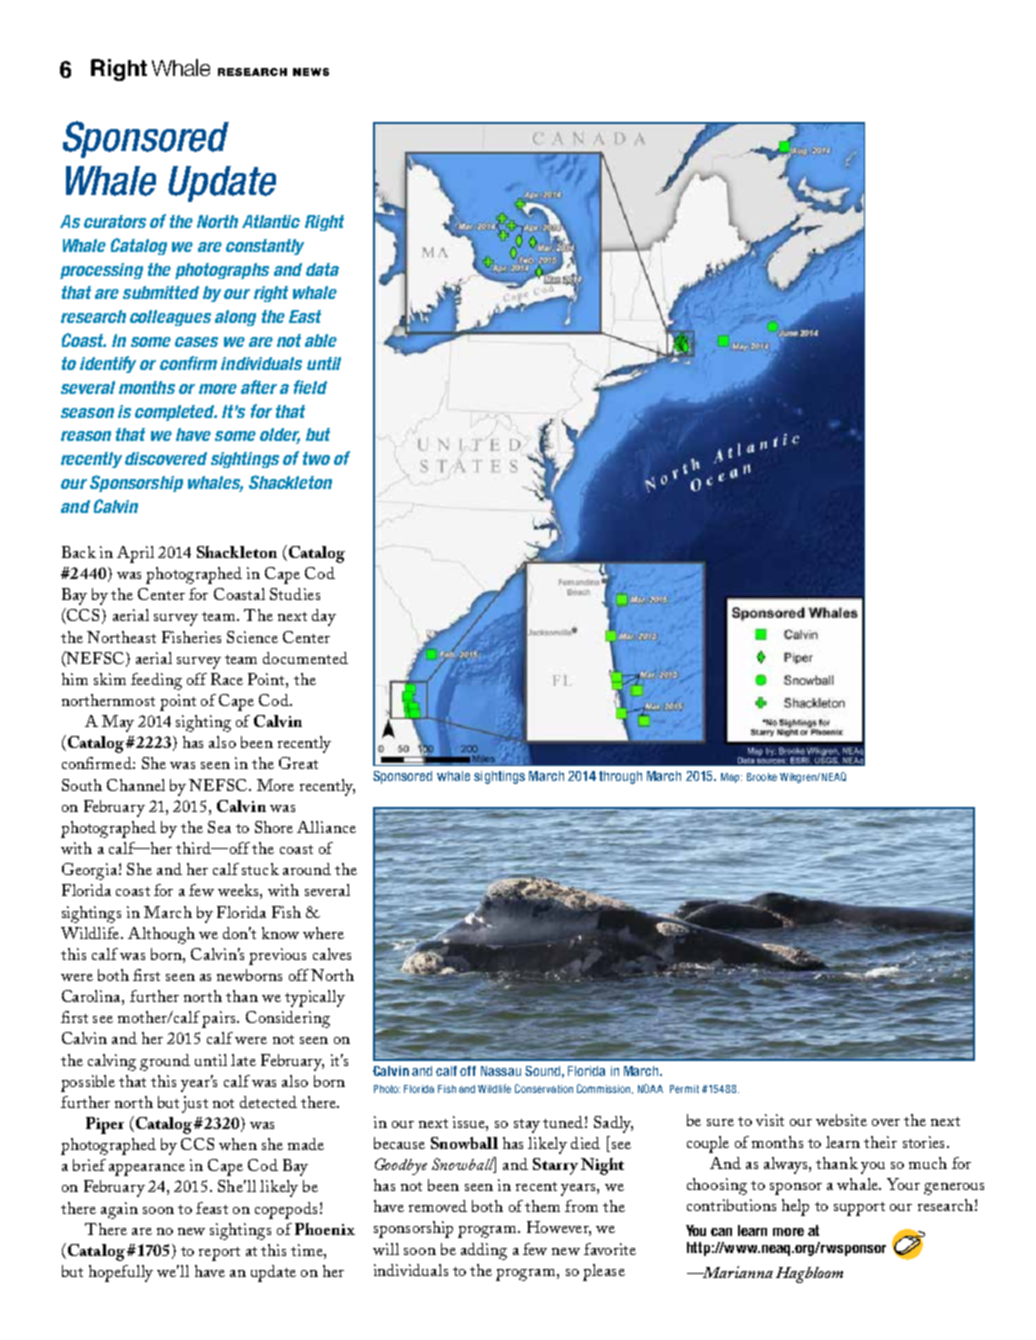  What do you see at coordinates (501, 1071) in the screenshot?
I see `Nassau` at bounding box center [501, 1071].
